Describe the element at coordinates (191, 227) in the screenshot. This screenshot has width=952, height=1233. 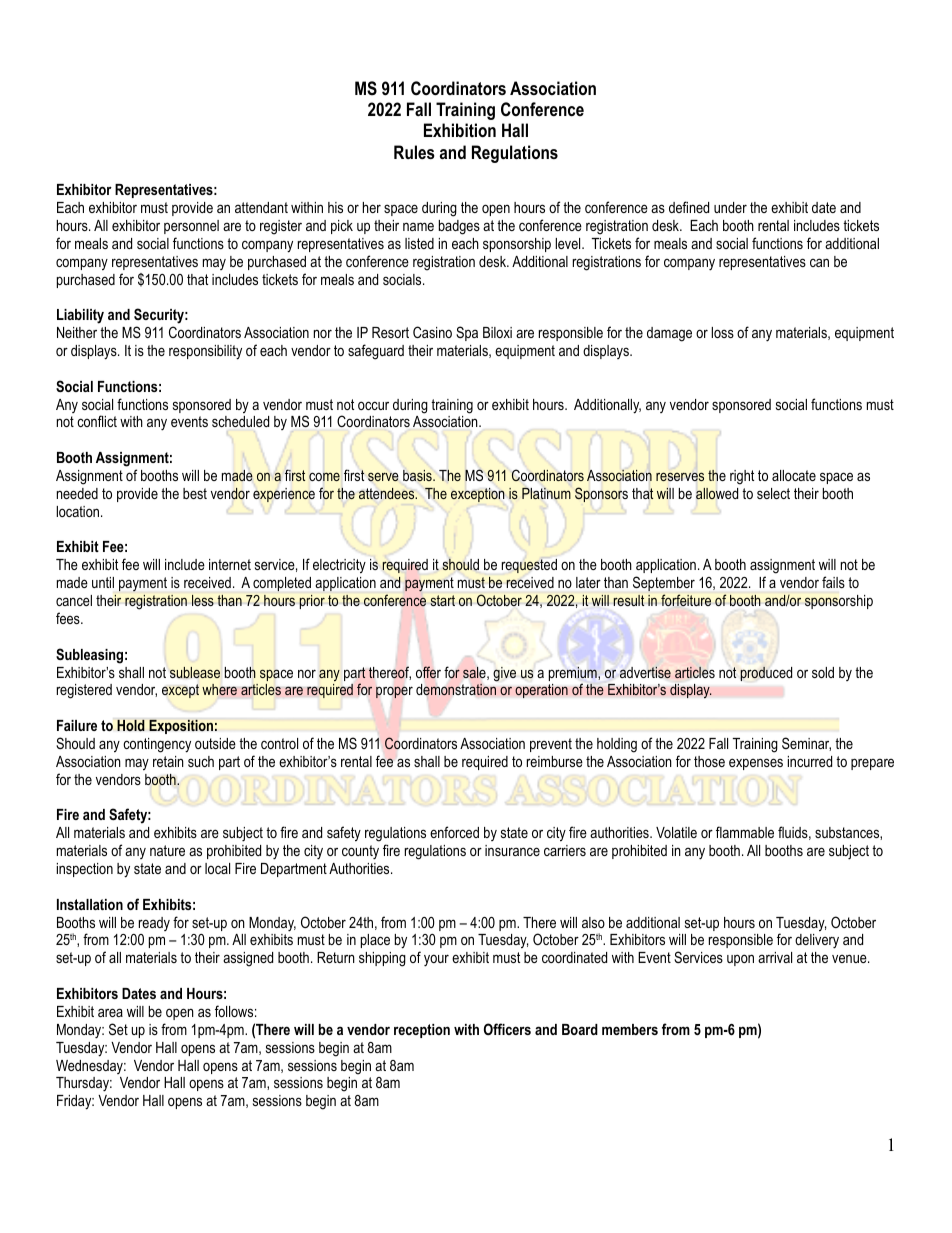
I see `personnel` at that location.
